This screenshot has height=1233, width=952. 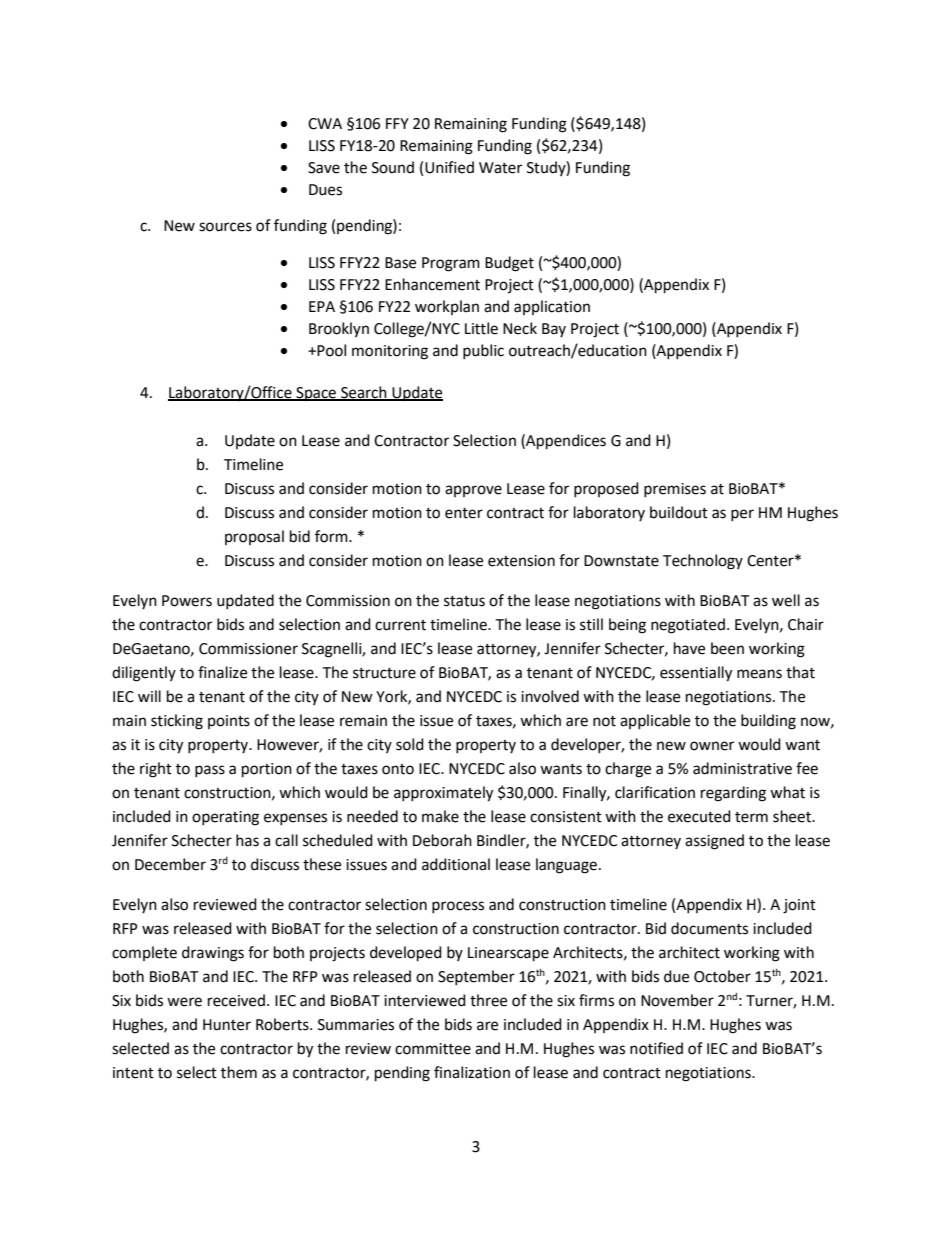 What do you see at coordinates (473, 491) in the screenshot?
I see `approve` at bounding box center [473, 491].
